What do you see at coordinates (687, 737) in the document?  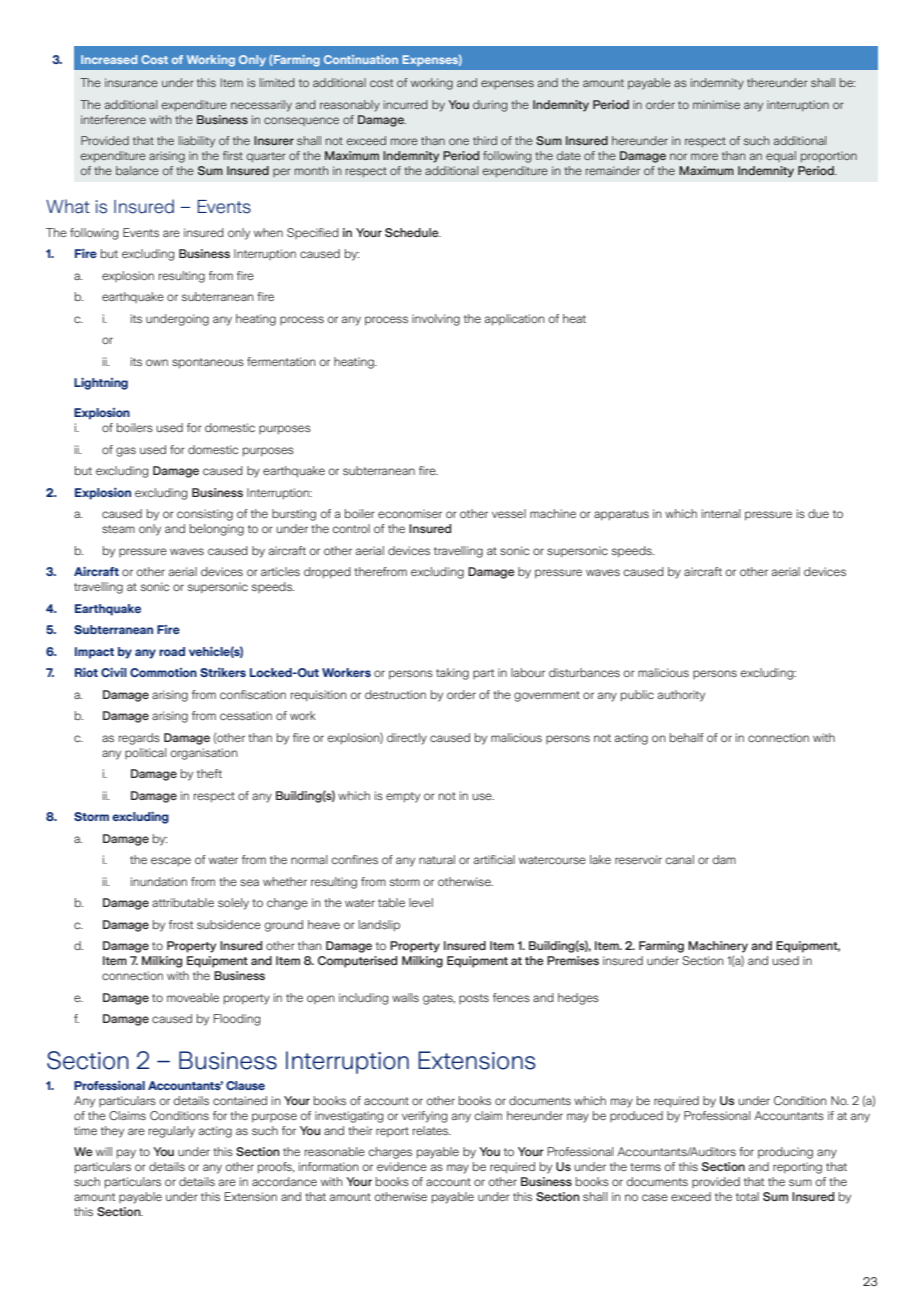 I see `behalf` at bounding box center [687, 737].
